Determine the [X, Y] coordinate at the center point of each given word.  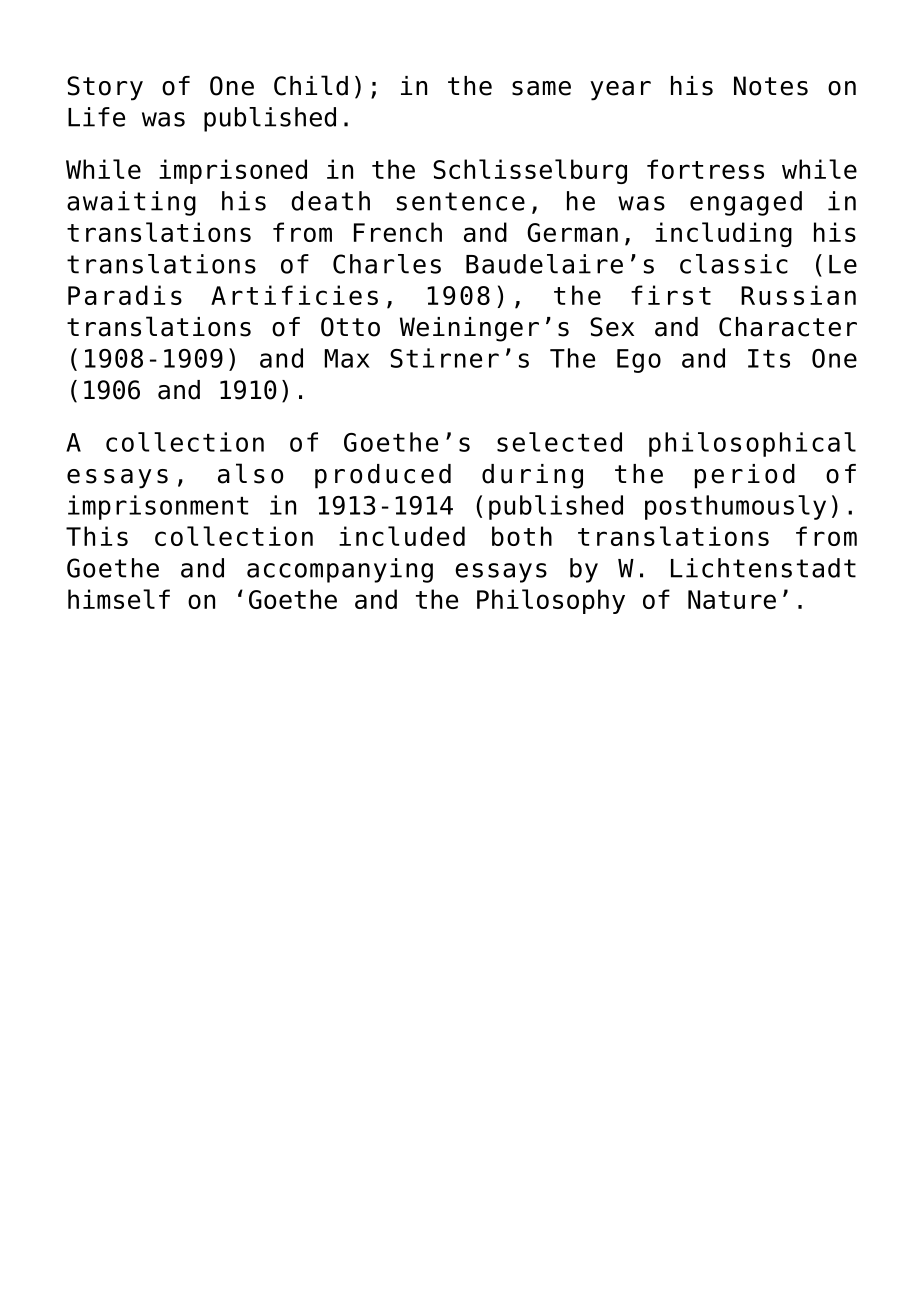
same [541, 88]
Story [105, 88]
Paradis [125, 295]
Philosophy [551, 601]
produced [383, 476]
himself [119, 599]
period [745, 476]
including [723, 234]
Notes [771, 86]
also [250, 473]
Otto [350, 327]
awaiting [131, 203]
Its [769, 358]
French [398, 232]
